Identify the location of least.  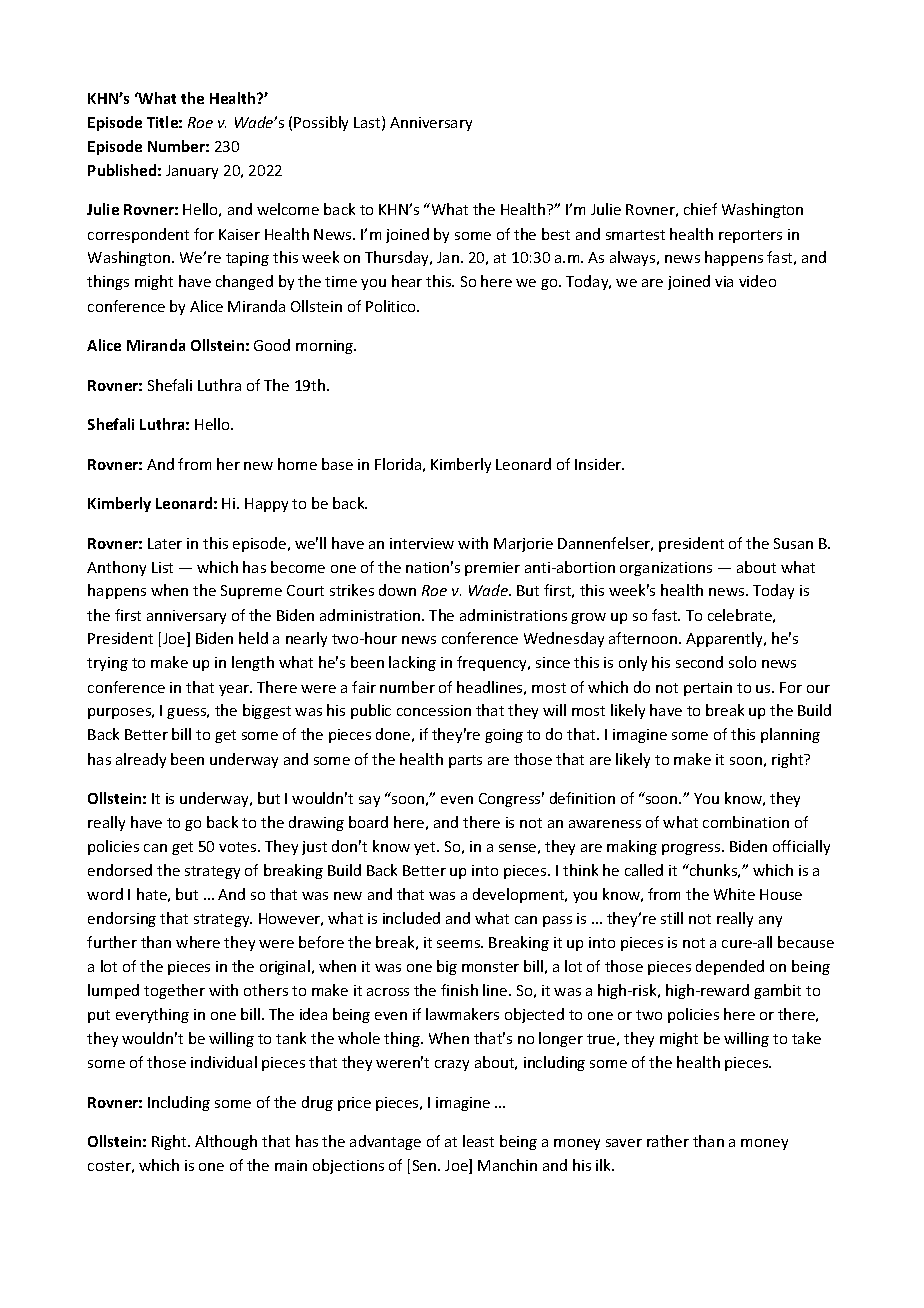
(478, 1141).
